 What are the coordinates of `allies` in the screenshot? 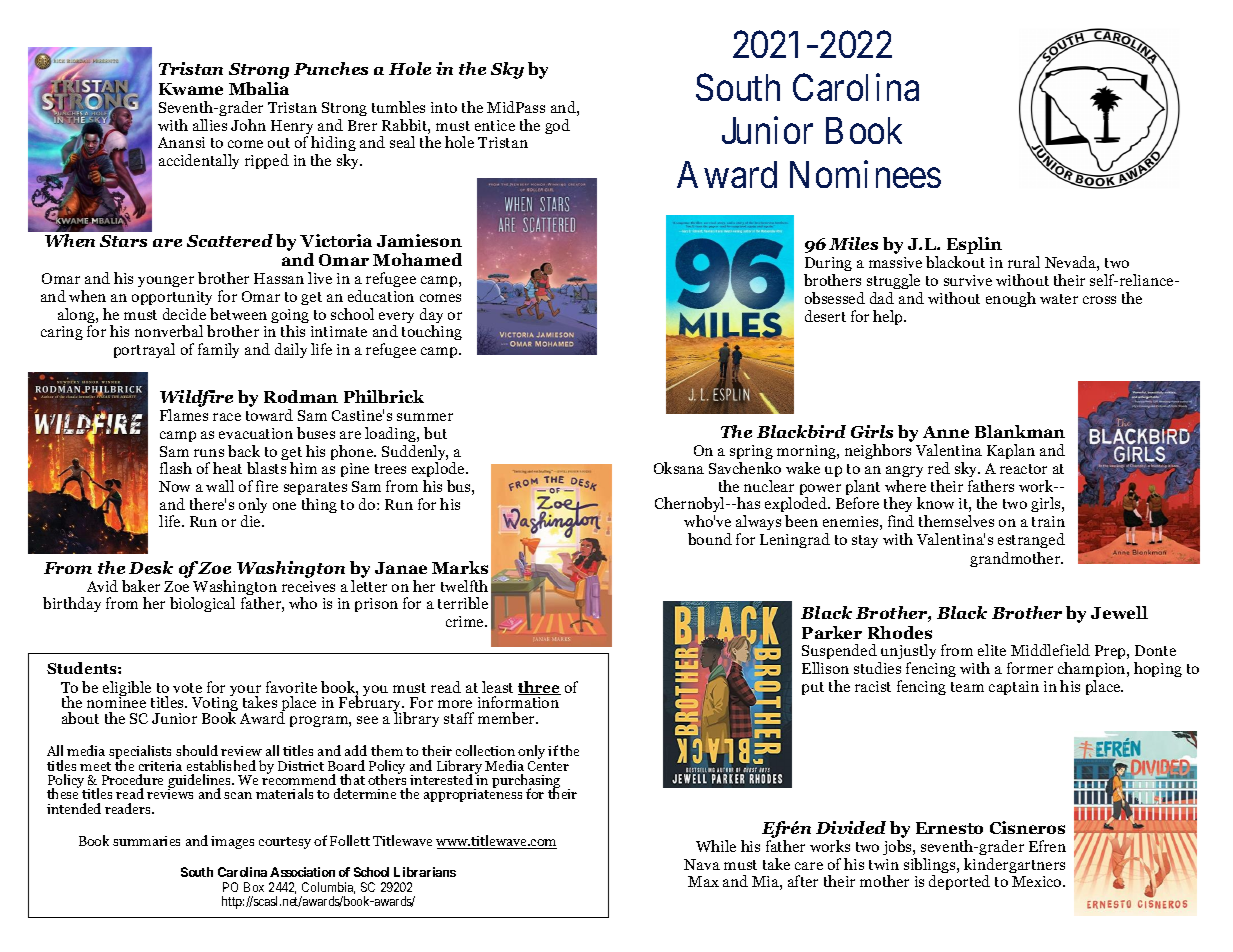 It's located at (210, 125).
